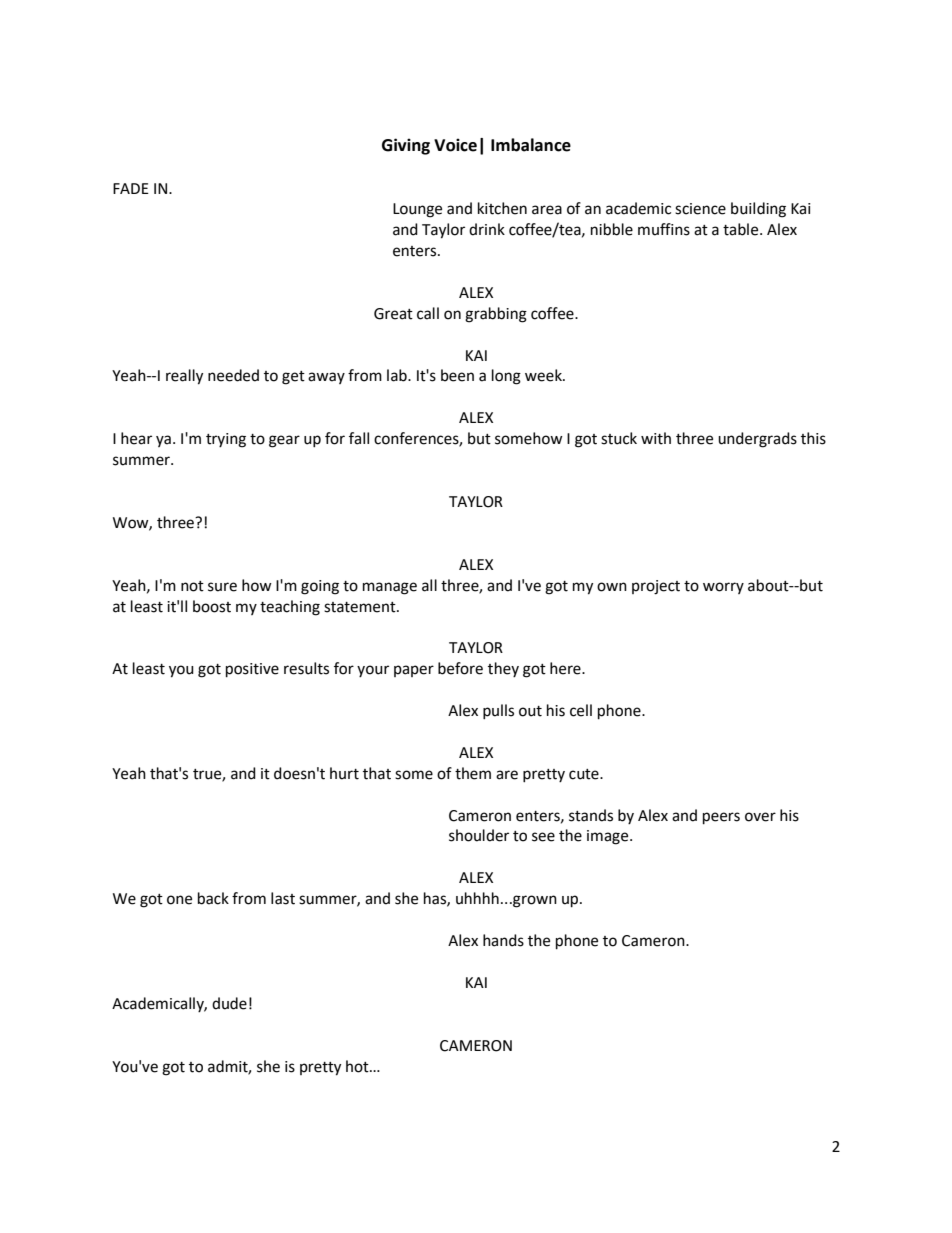 The height and width of the document is (1233, 952). Describe the element at coordinates (723, 588) in the document. I see `worry` at that location.
